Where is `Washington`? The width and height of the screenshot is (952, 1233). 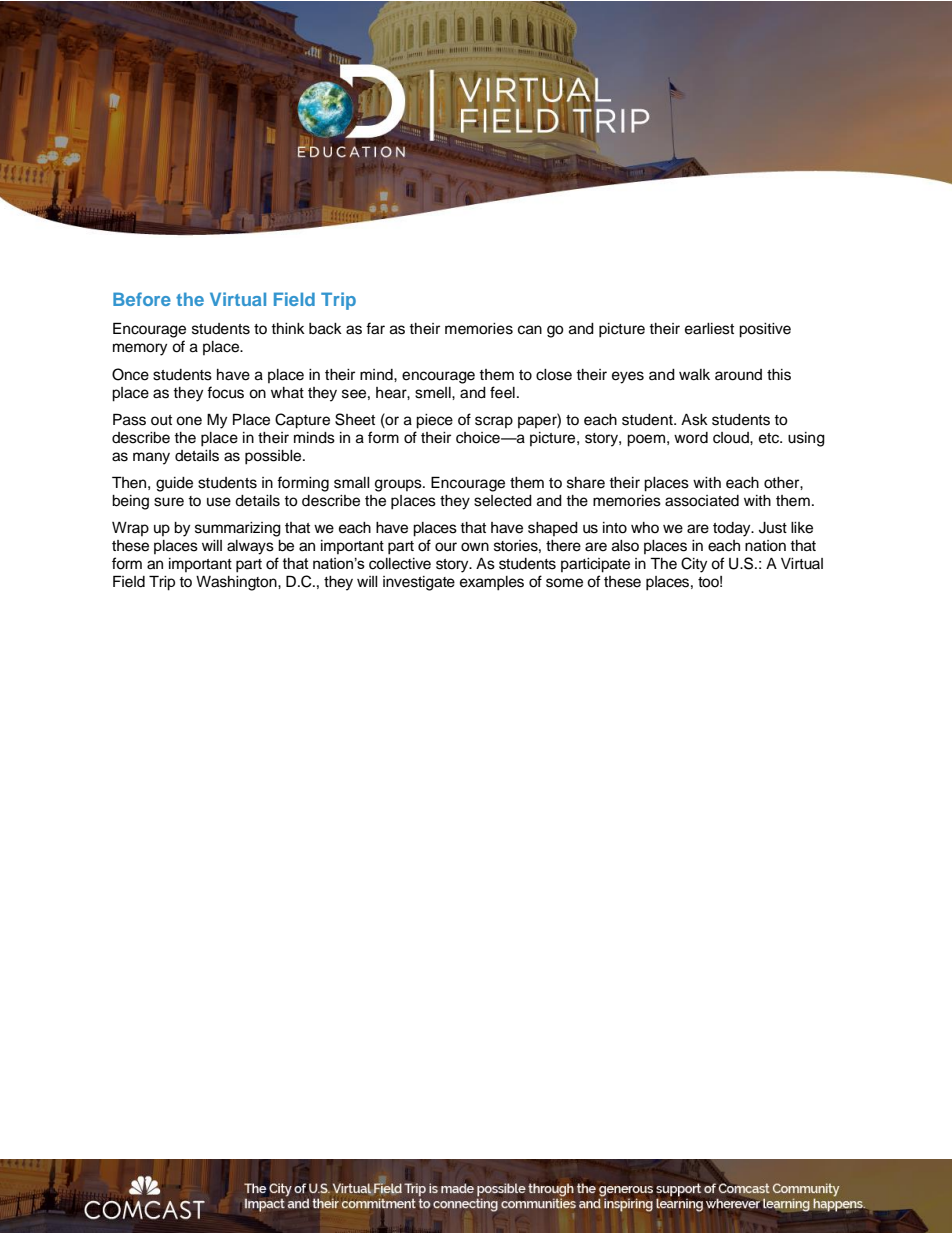
Washington is located at coordinates (237, 583).
